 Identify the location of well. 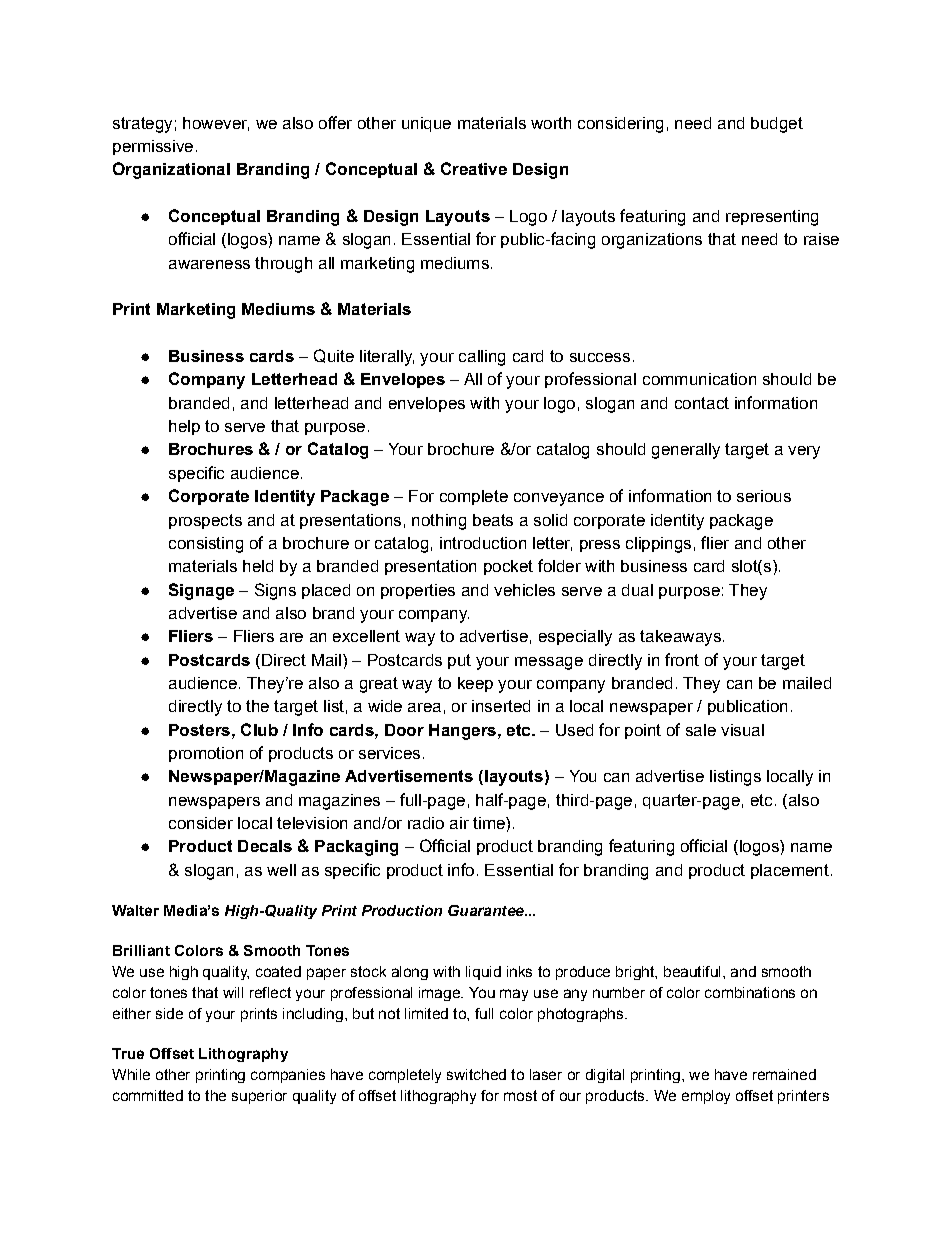
(281, 870).
